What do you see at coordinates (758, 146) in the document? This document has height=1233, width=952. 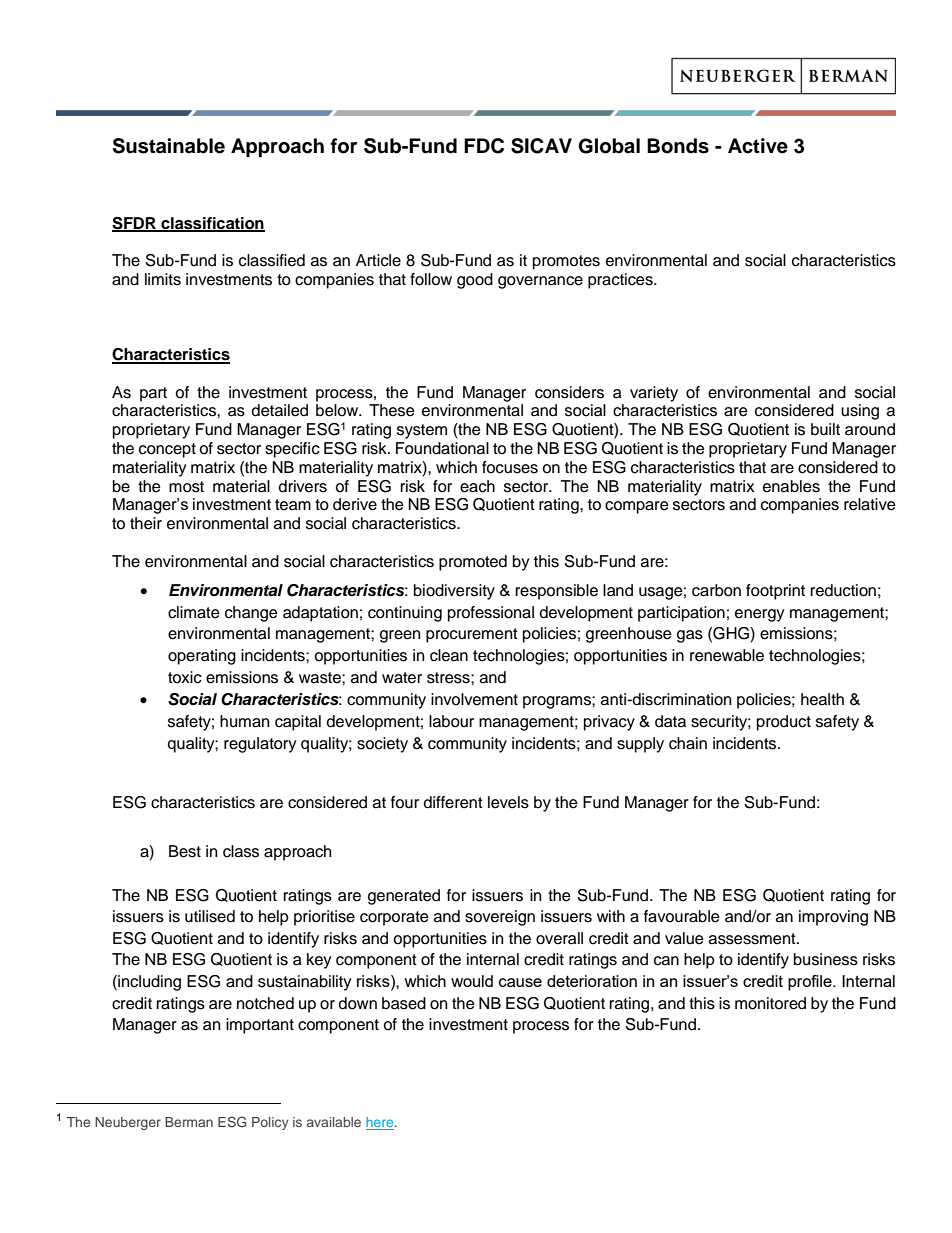 I see `Active` at bounding box center [758, 146].
